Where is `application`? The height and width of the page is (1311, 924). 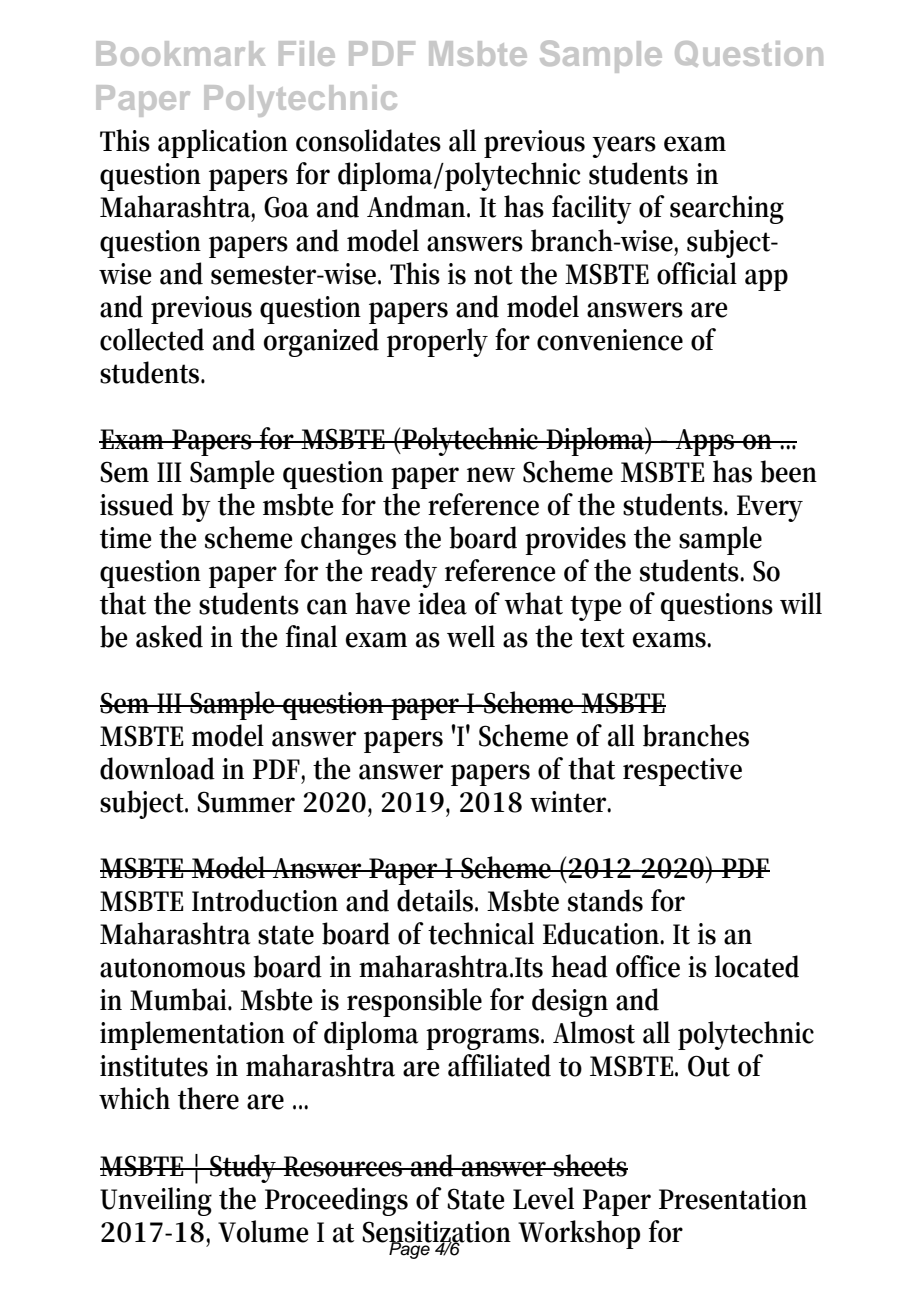
application is located at coordinates (223, 143).
